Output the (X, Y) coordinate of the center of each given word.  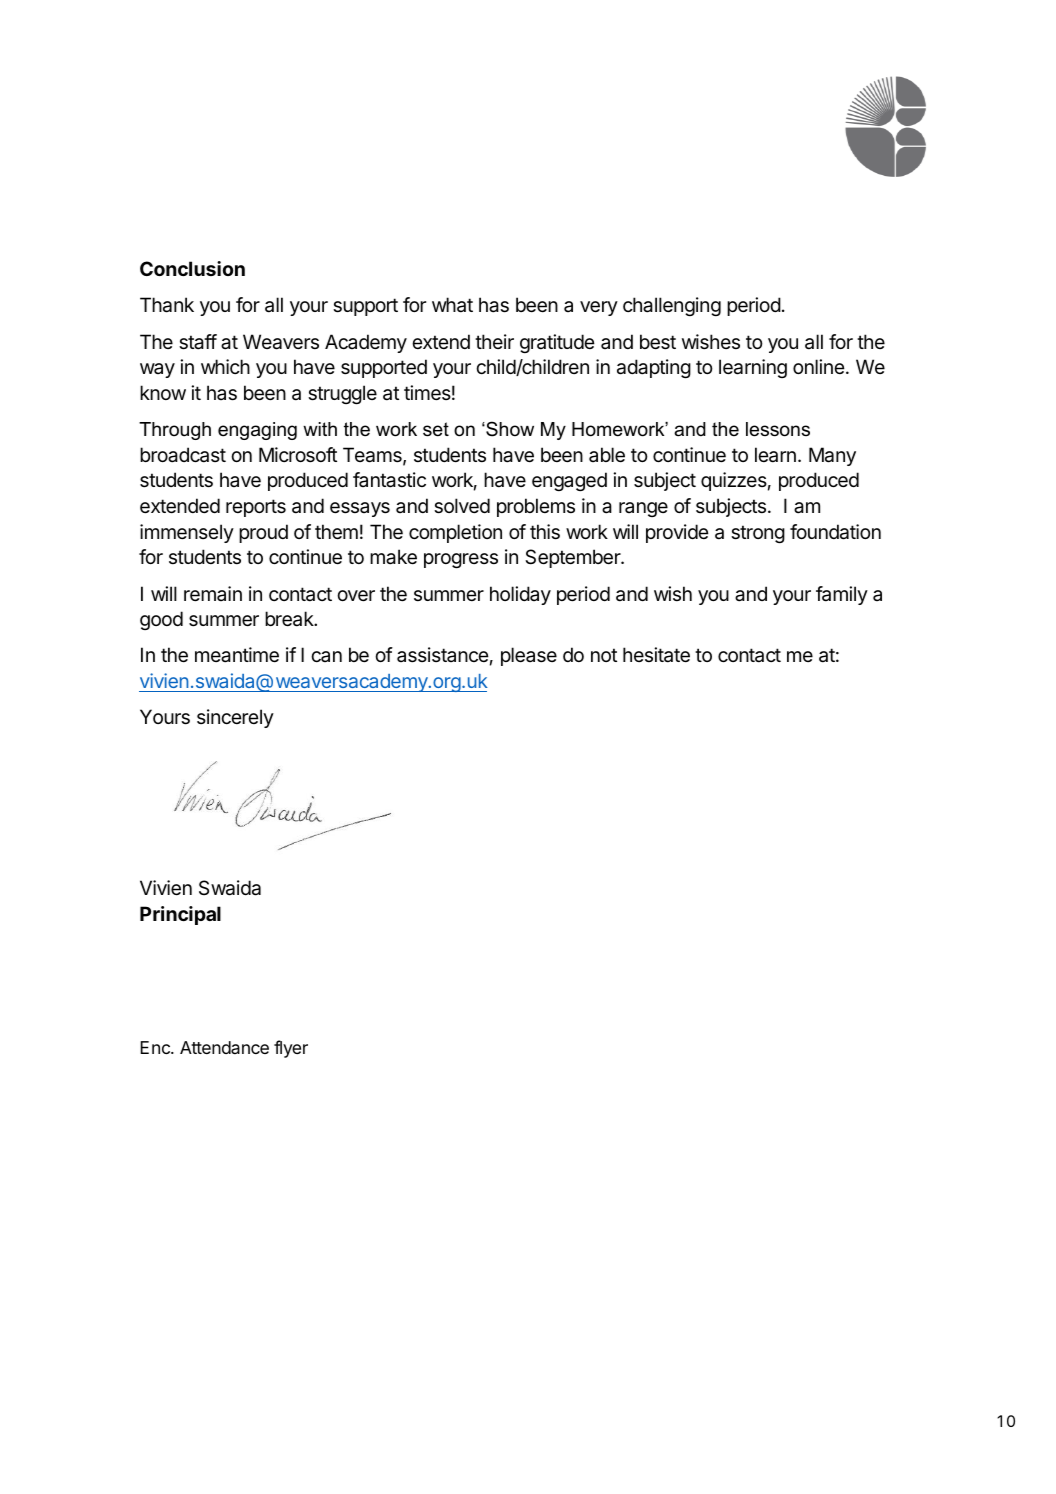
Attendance (224, 1047)
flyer (291, 1049)
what (452, 305)
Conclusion (192, 268)
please (529, 656)
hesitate (656, 655)
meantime (237, 655)
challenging (672, 306)
